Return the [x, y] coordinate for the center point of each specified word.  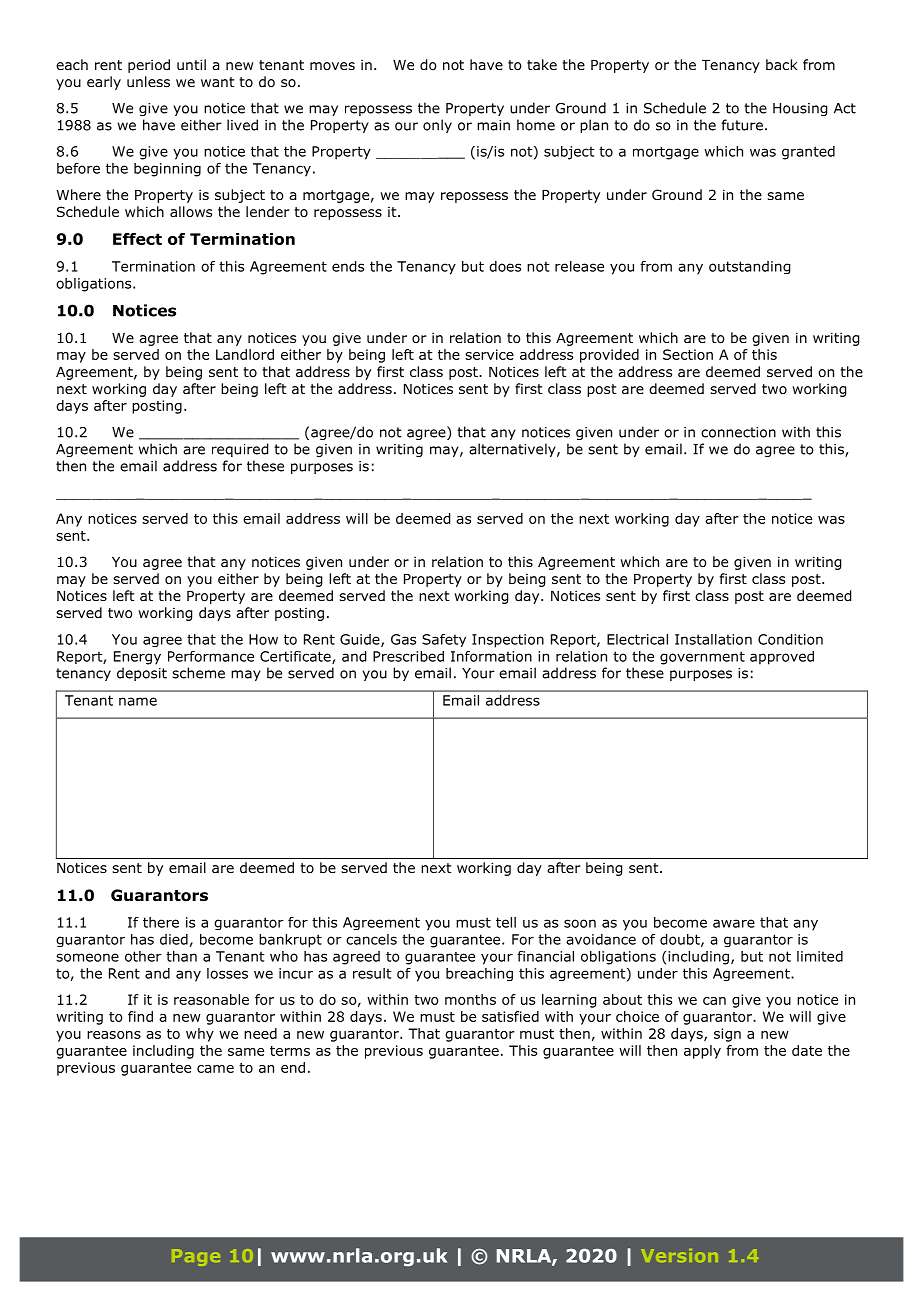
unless [148, 81]
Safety [444, 640]
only [437, 126]
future [742, 125]
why [200, 1035]
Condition [790, 639]
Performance [211, 656]
